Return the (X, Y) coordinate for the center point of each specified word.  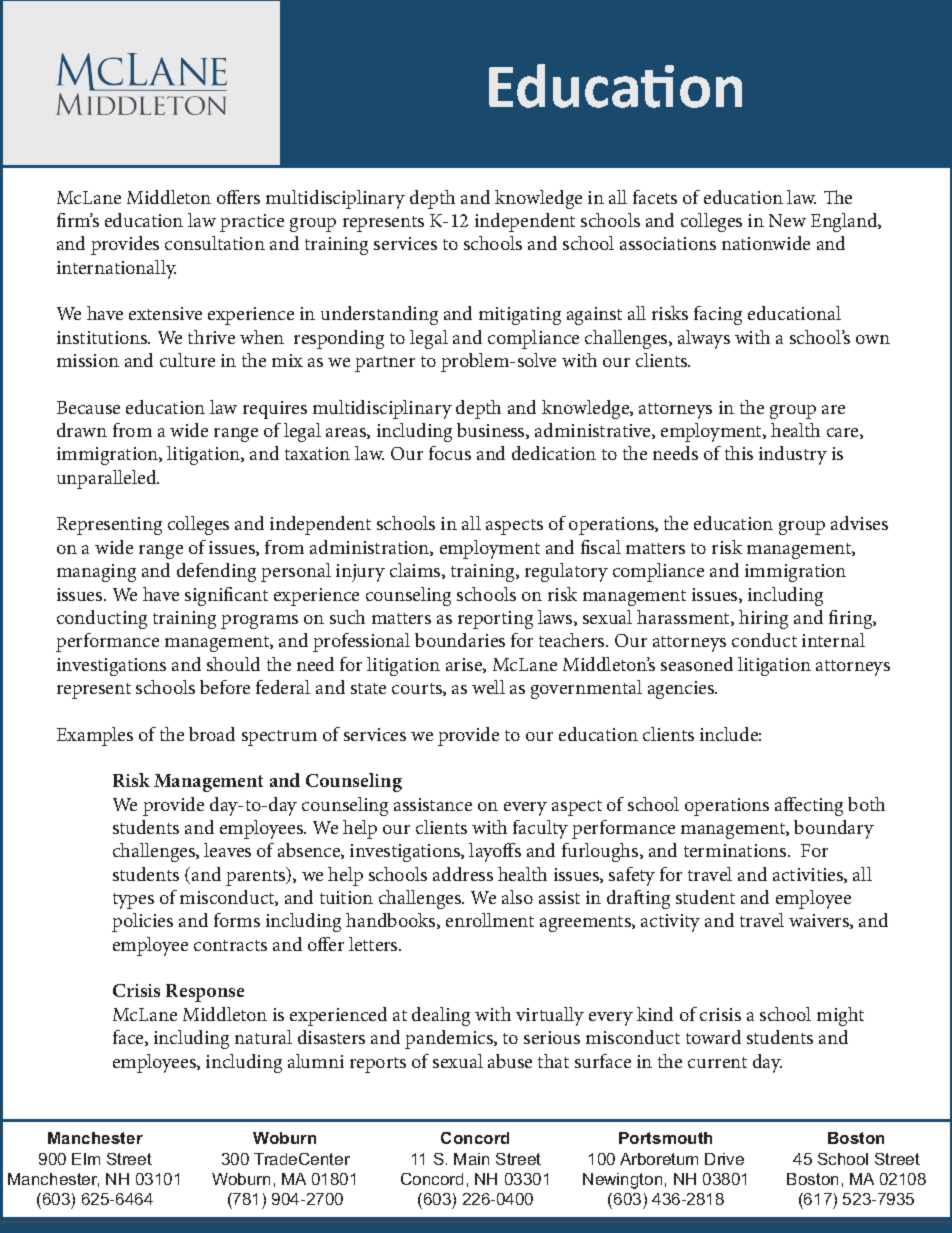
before (225, 687)
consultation (215, 243)
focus (450, 453)
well (488, 687)
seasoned (697, 664)
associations (668, 243)
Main (471, 1159)
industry (793, 455)
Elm (86, 1159)
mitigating (520, 316)
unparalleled (108, 479)
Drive (724, 1159)
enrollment (490, 920)
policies (142, 922)
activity (670, 923)
